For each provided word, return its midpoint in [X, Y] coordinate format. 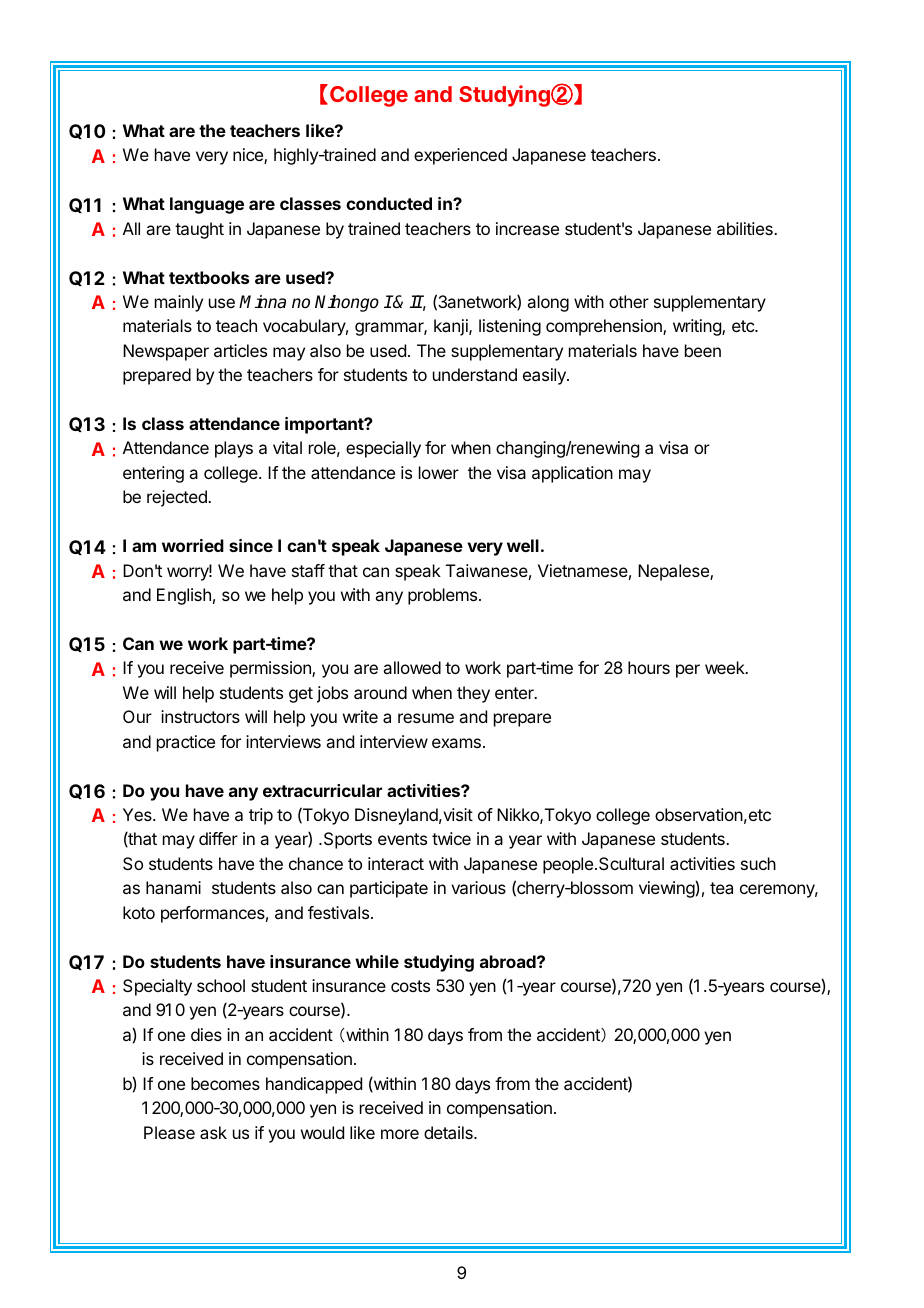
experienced [460, 156]
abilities [746, 228]
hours [649, 667]
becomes [225, 1083]
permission [271, 669]
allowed [412, 667]
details [449, 1132]
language [207, 205]
